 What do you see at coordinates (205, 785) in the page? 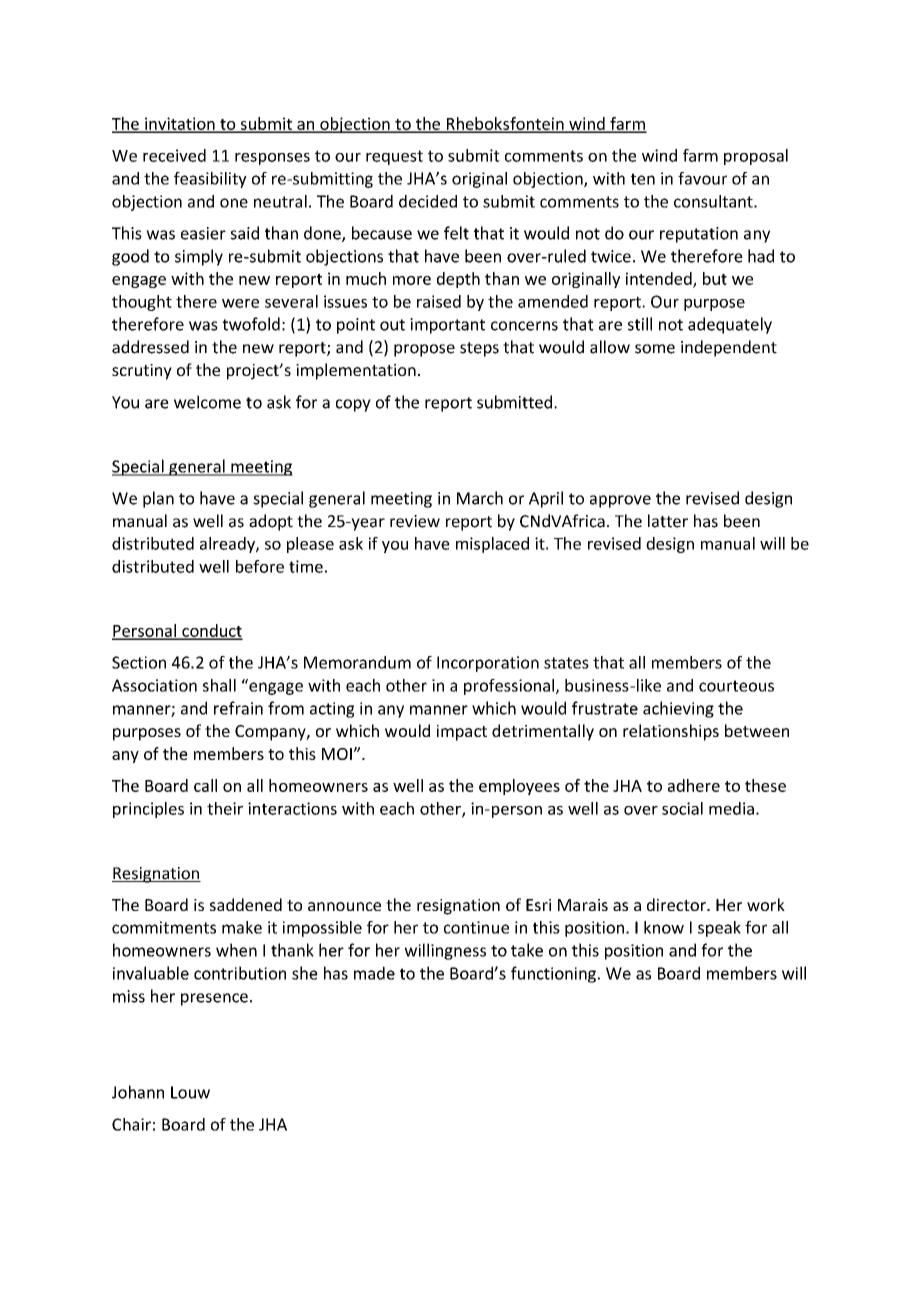
I see `call` at bounding box center [205, 785].
